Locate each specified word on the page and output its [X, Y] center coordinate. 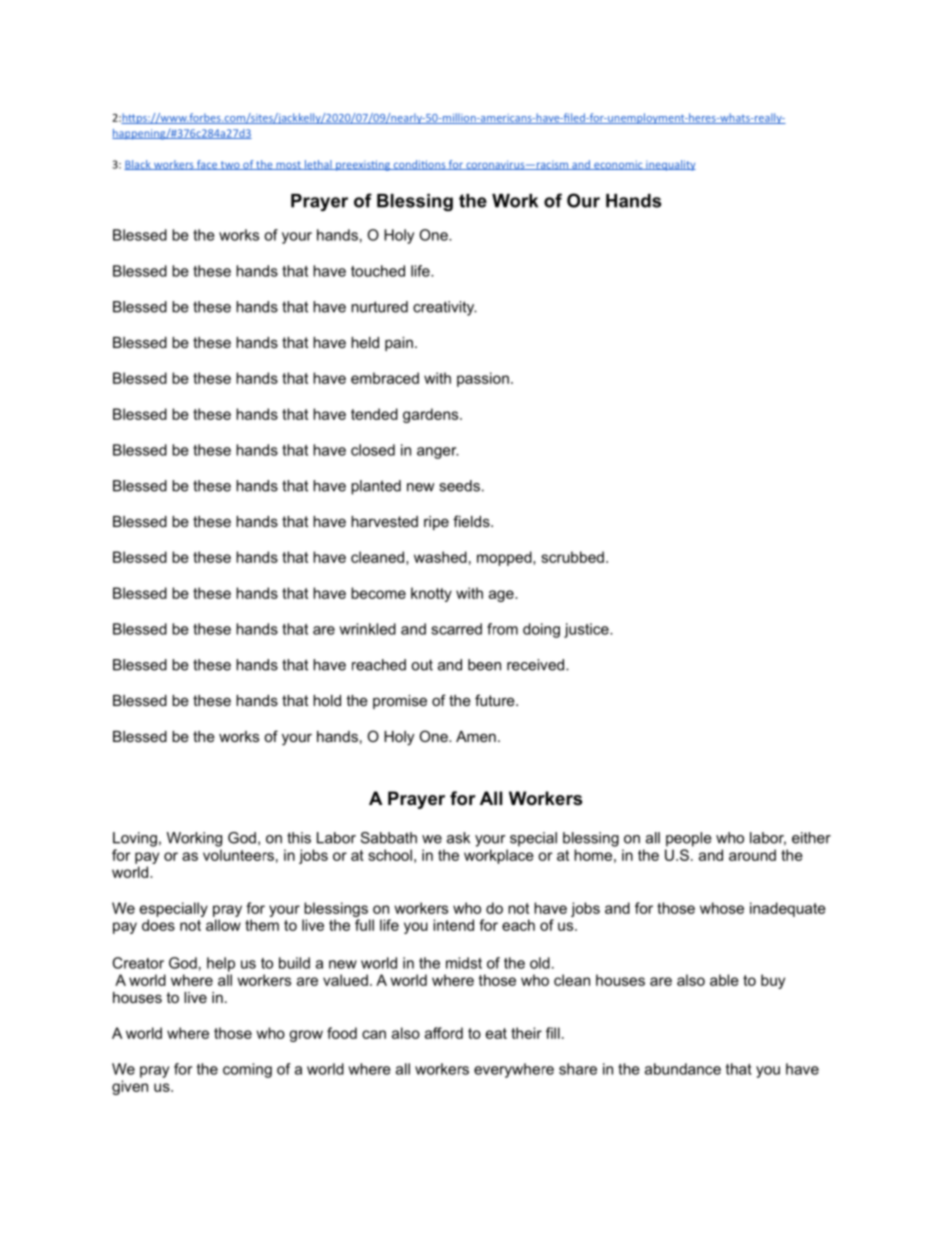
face [207, 165]
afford [444, 1033]
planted [376, 487]
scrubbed [572, 557]
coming [247, 1070]
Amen [476, 736]
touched [378, 271]
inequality [670, 165]
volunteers [238, 855]
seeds [459, 486]
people [689, 839]
